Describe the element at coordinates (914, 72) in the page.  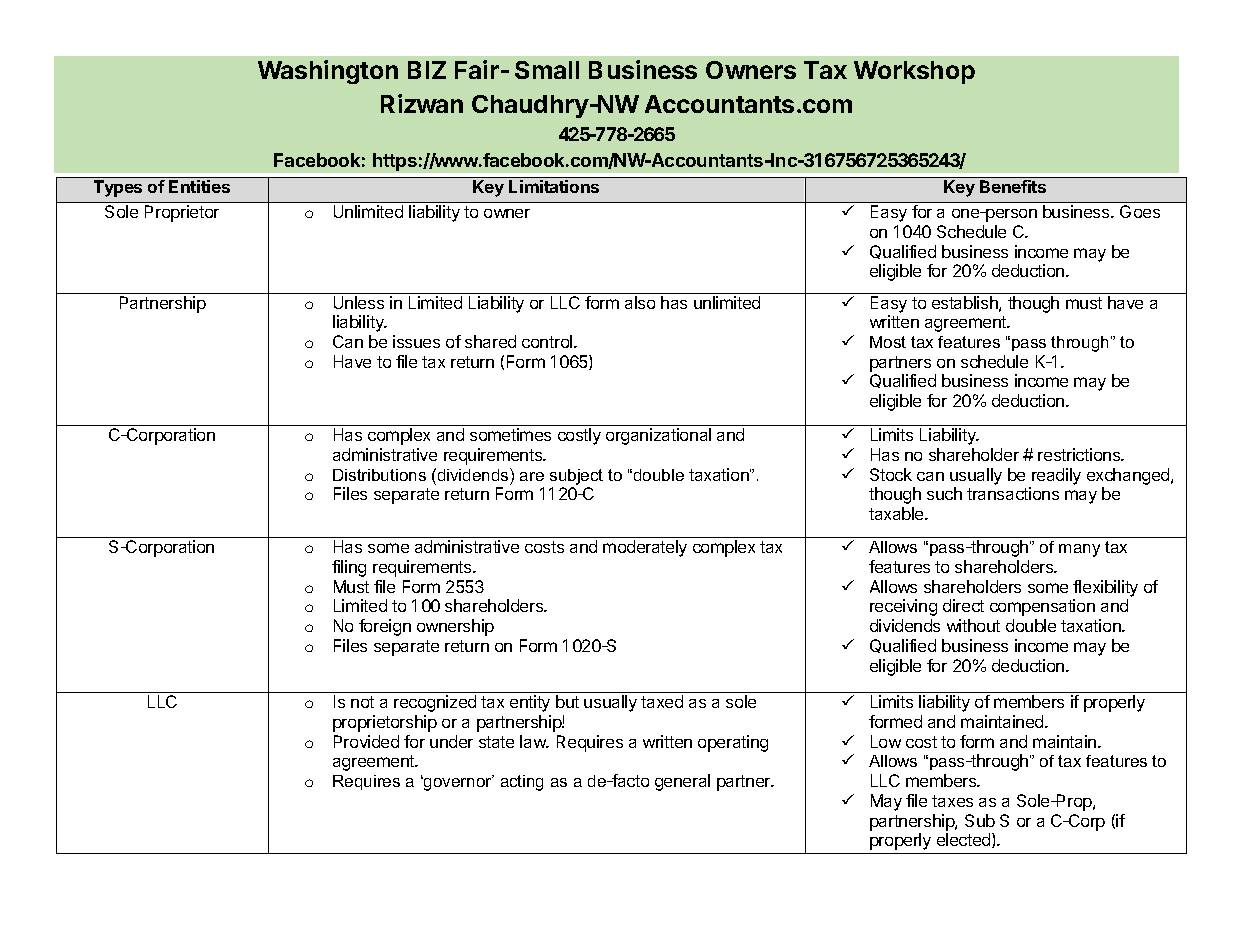
I see `Workshop` at that location.
